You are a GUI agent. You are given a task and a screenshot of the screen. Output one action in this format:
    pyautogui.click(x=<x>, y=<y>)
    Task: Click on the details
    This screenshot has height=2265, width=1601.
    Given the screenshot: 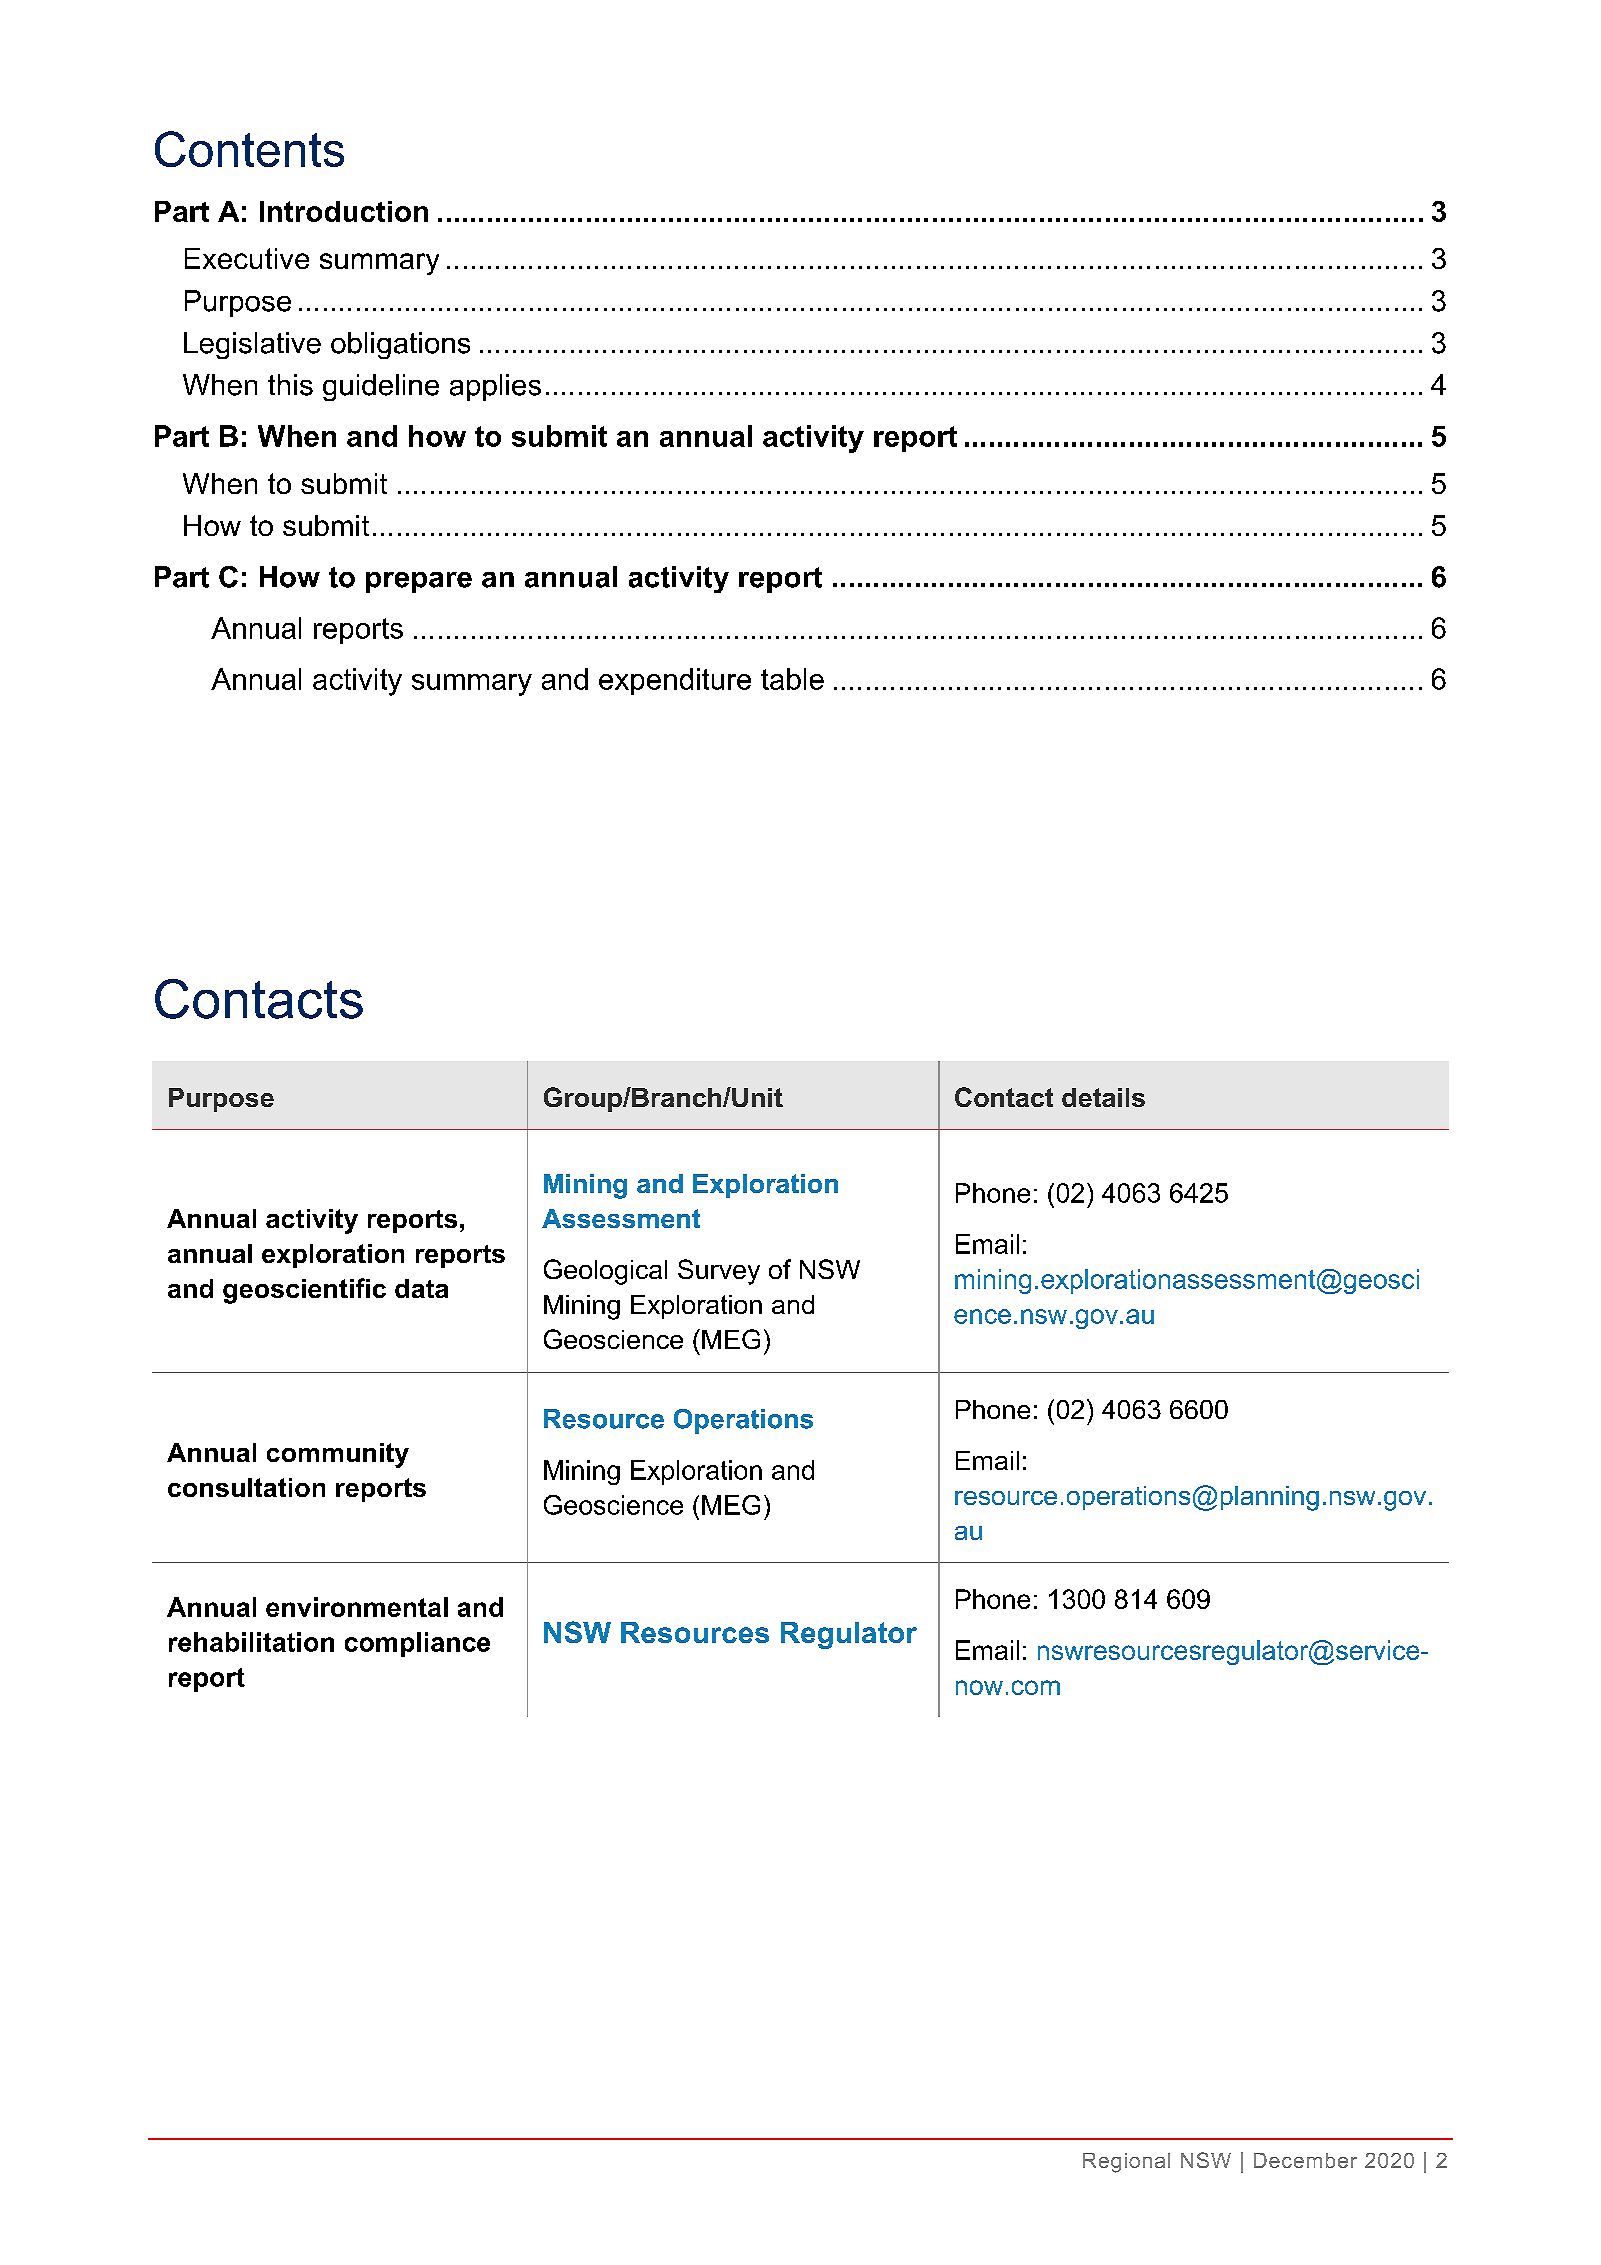 What is the action you would take?
    pyautogui.click(x=1103, y=1097)
